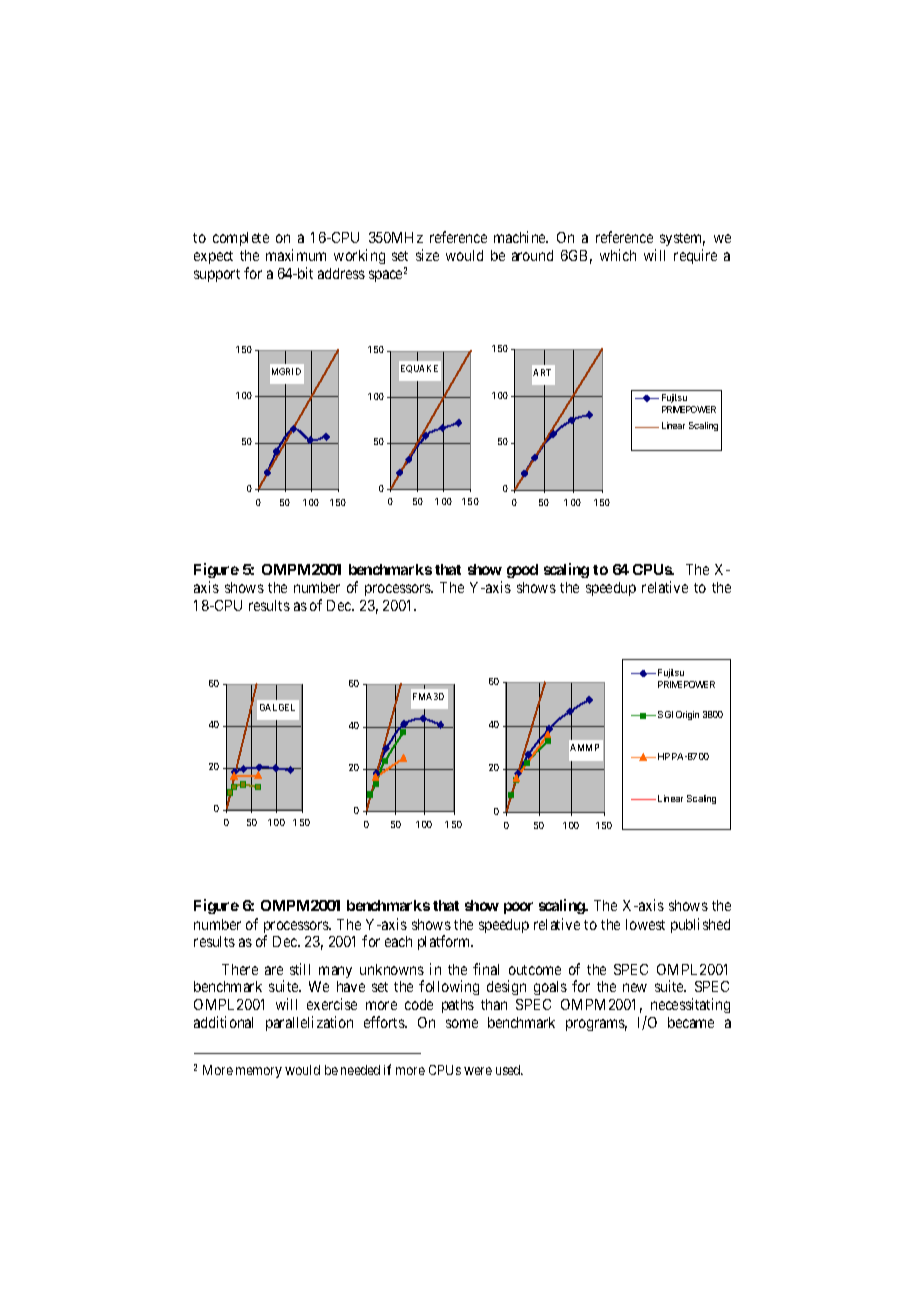  I want to click on maximum, so click(296, 255).
